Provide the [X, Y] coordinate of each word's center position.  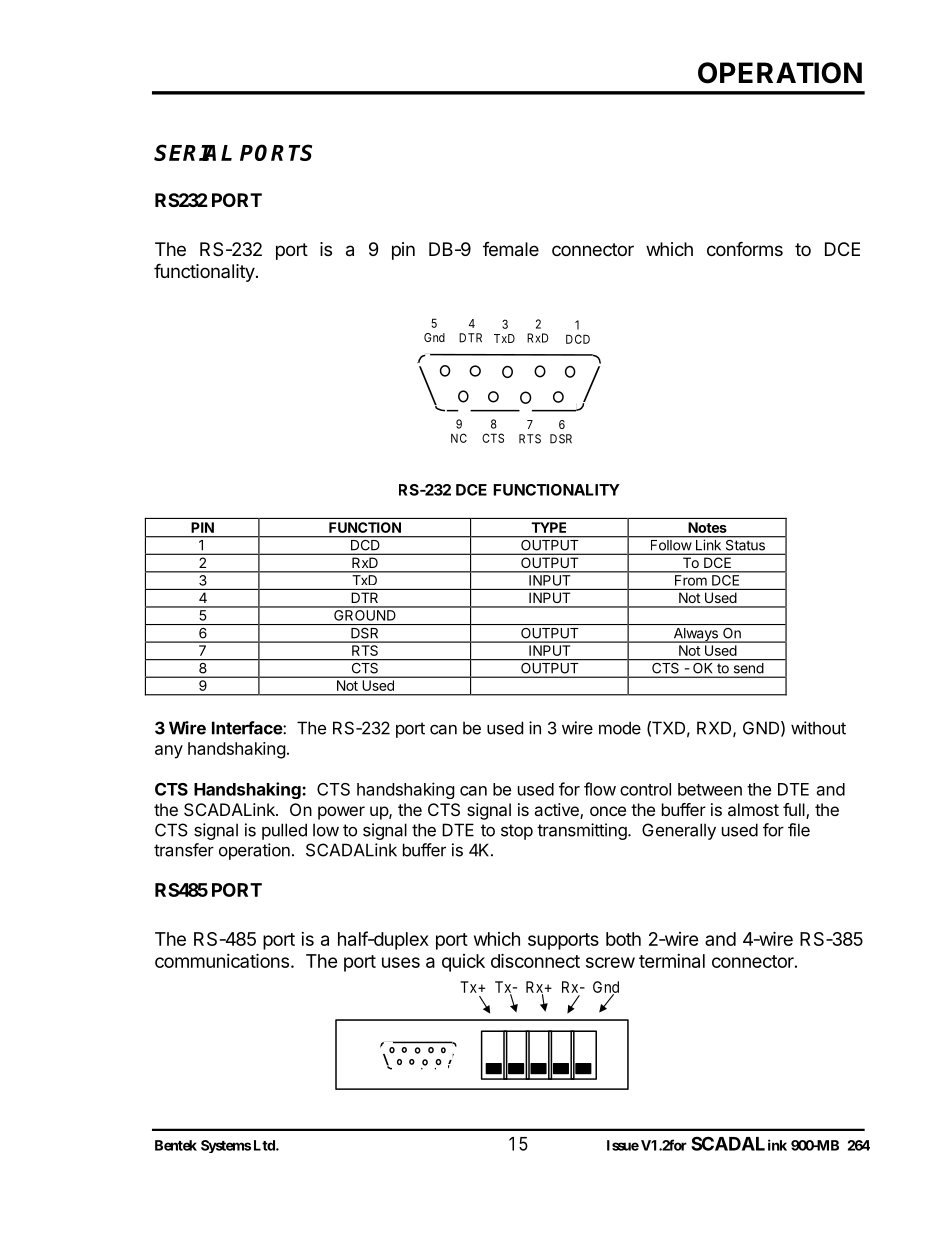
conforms [745, 248]
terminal [672, 961]
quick [463, 963]
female [511, 249]
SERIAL [193, 152]
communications [222, 960]
